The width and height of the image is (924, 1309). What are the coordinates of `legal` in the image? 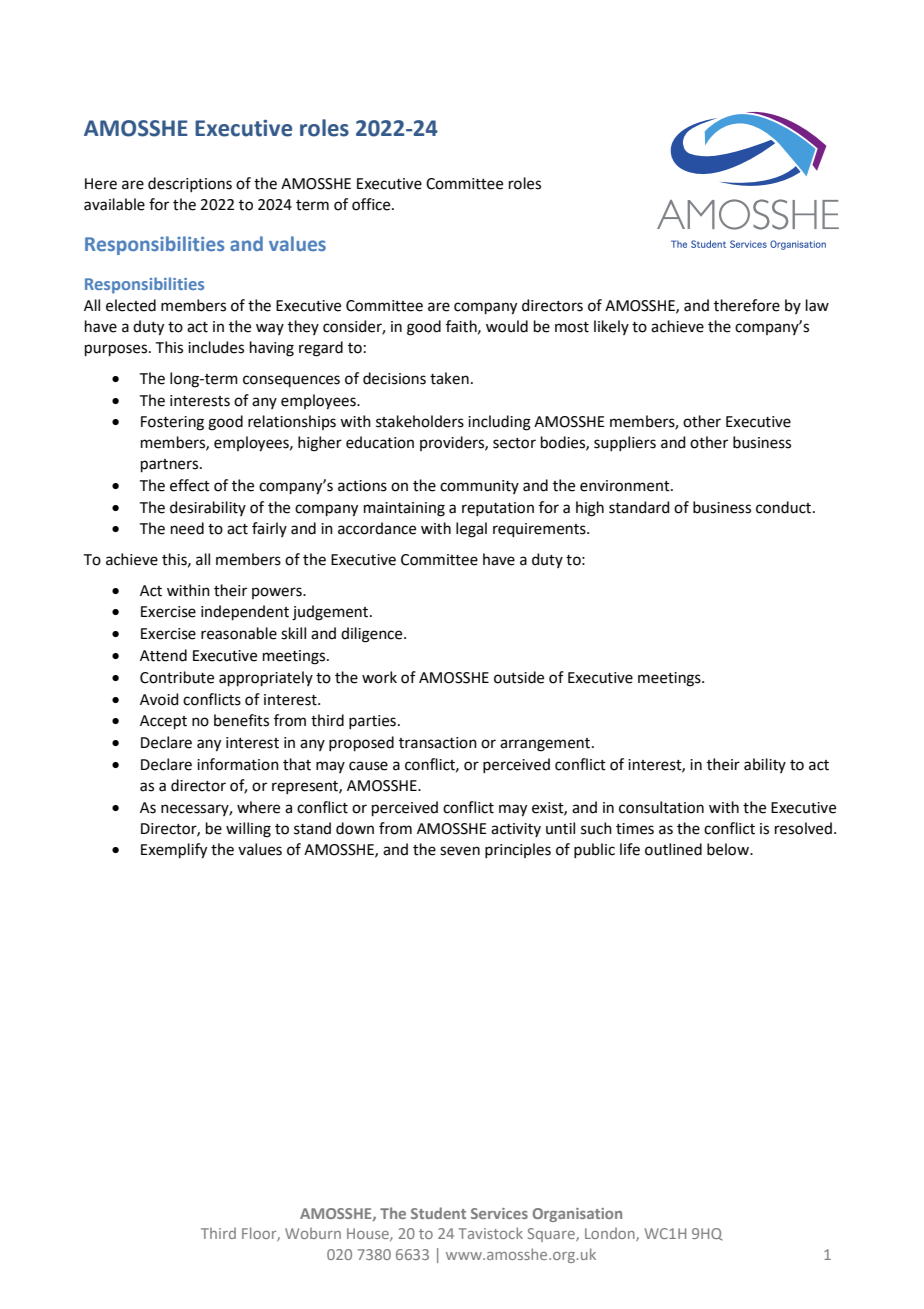 It's located at (471, 530).
